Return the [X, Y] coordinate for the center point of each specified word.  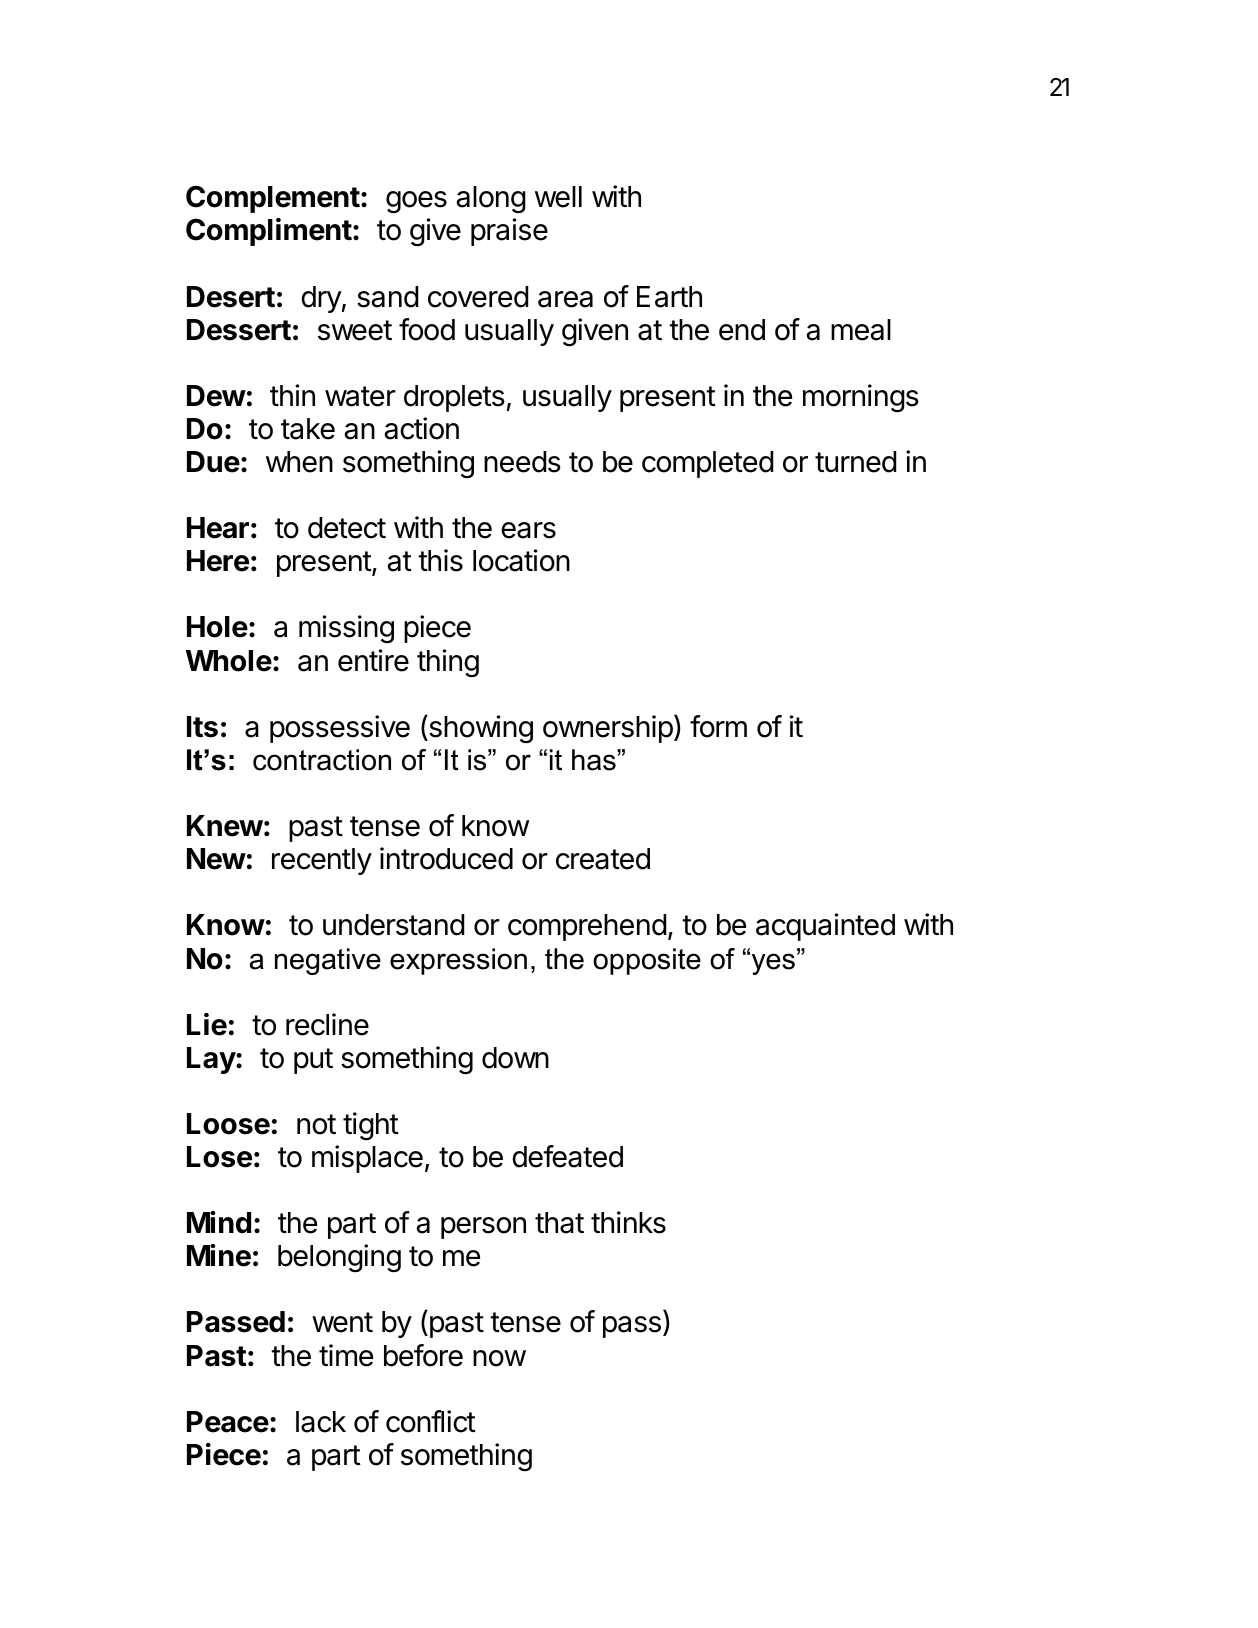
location [521, 560]
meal [861, 330]
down [515, 1058]
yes [772, 963]
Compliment [269, 232]
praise [509, 232]
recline [327, 1024]
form [718, 726]
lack [321, 1422]
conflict [431, 1421]
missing [346, 629]
